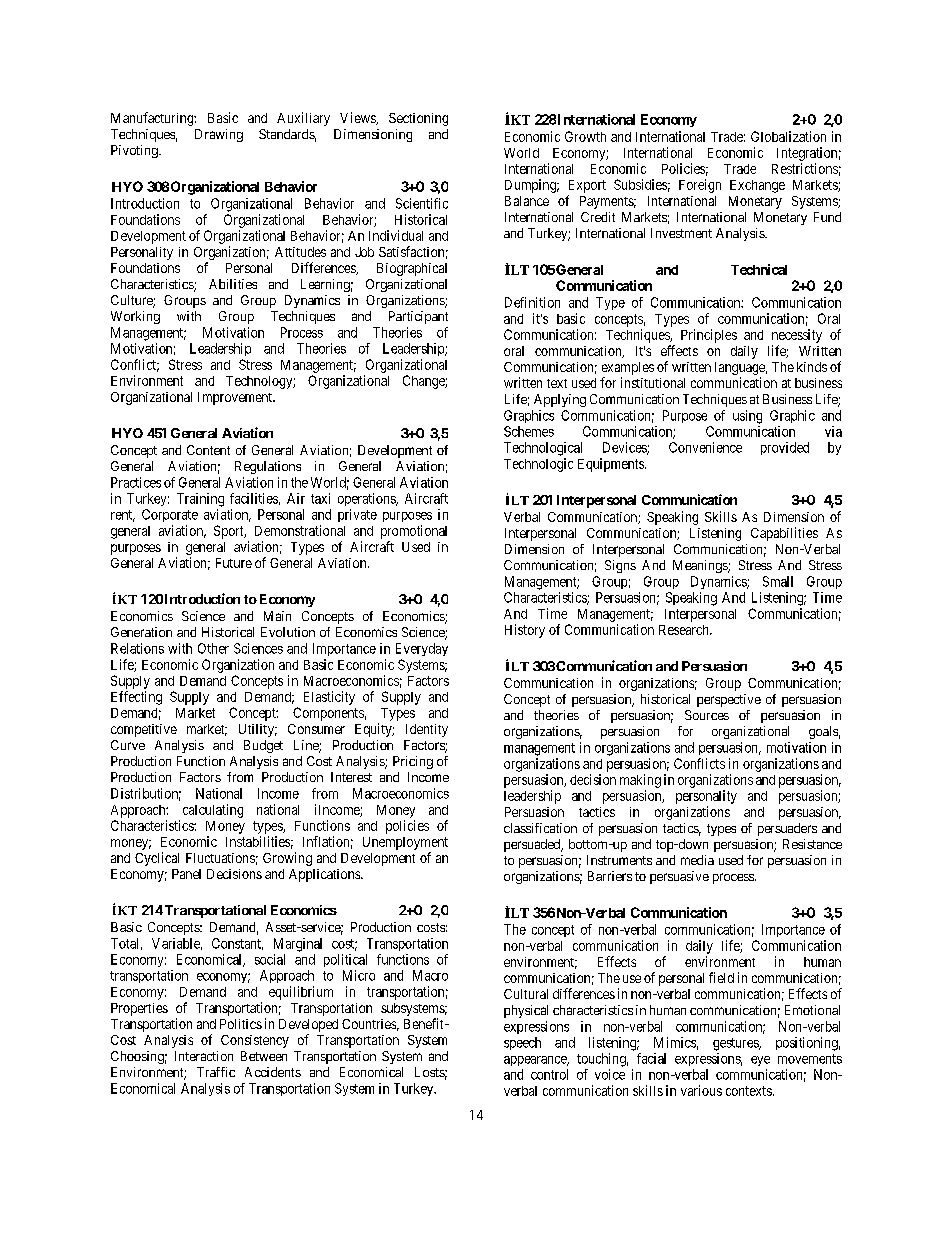  What do you see at coordinates (219, 135) in the document?
I see `Drawing` at bounding box center [219, 135].
